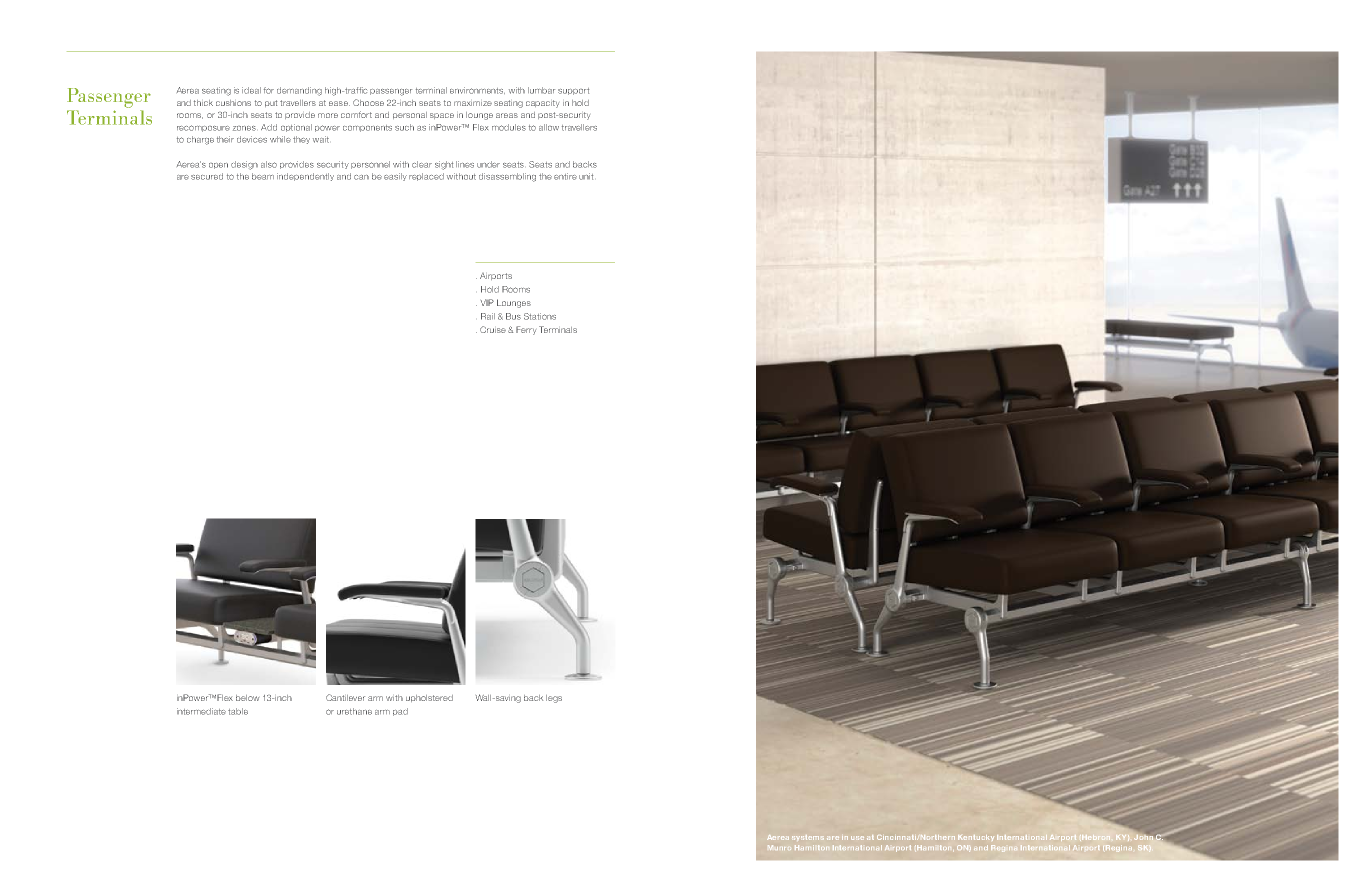 The image size is (1372, 887). I want to click on Ferry, so click(526, 330).
